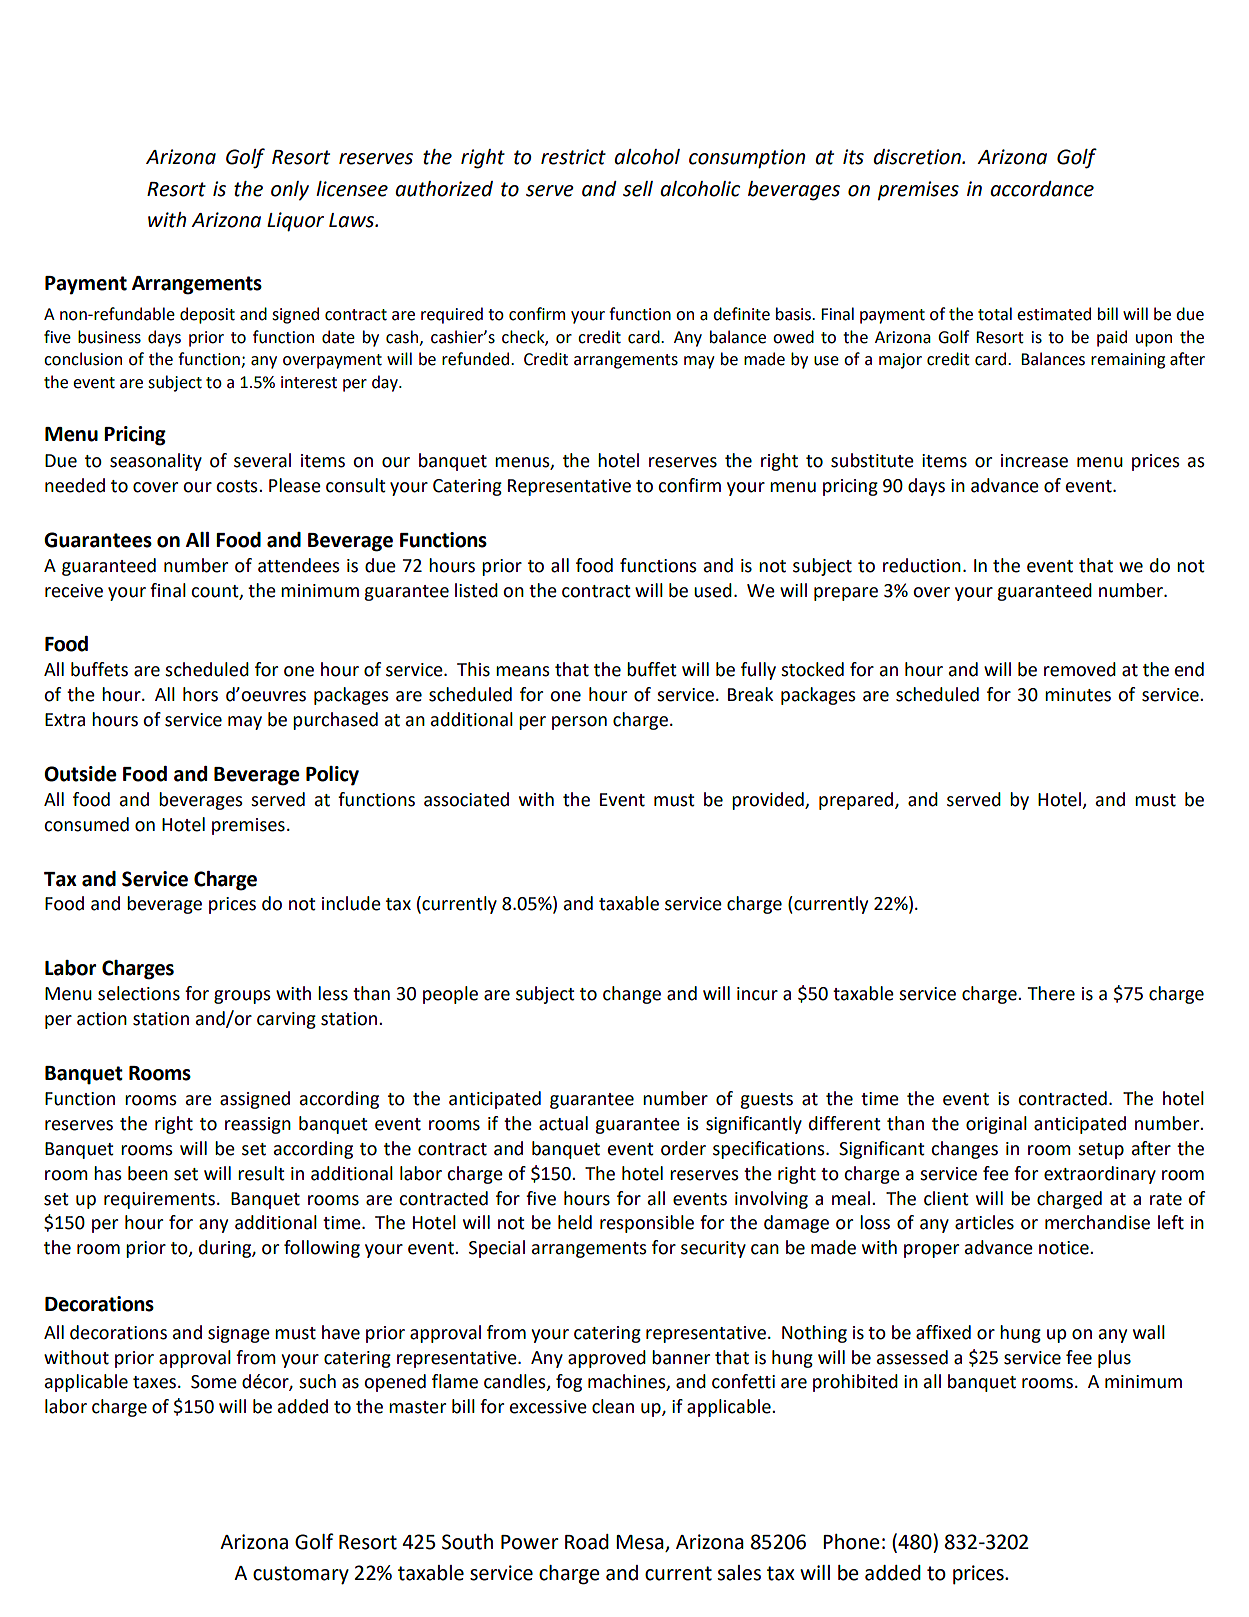  What do you see at coordinates (851, 1542) in the image?
I see `Phone` at bounding box center [851, 1542].
